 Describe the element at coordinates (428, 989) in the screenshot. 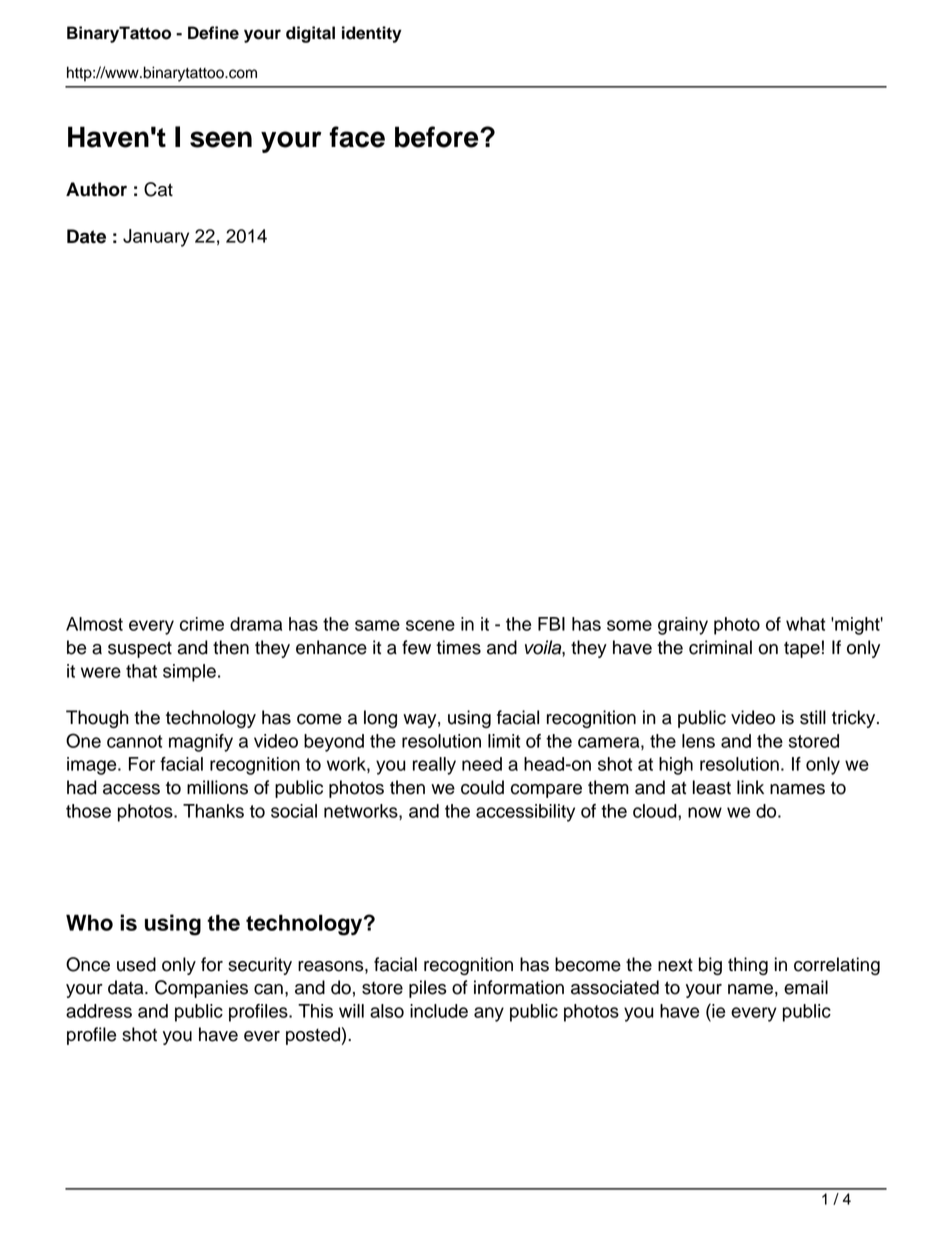

I see `piles` at that location.
